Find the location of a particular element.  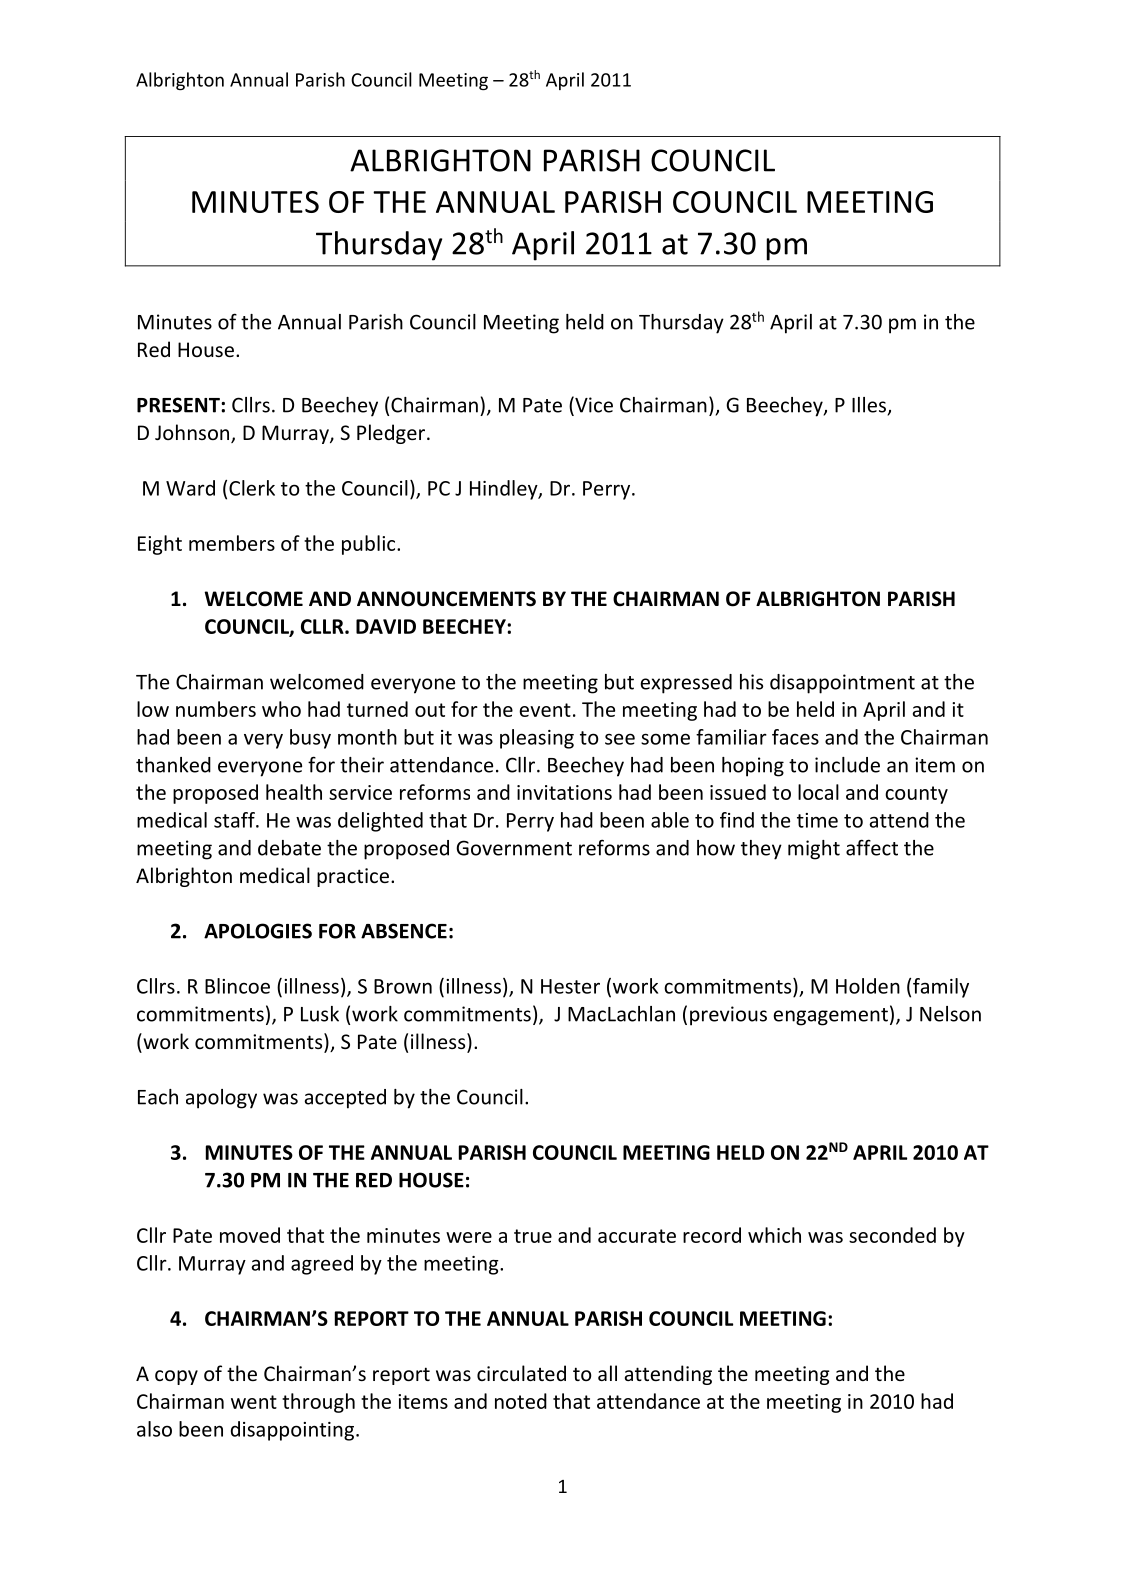

public is located at coordinates (370, 545).
